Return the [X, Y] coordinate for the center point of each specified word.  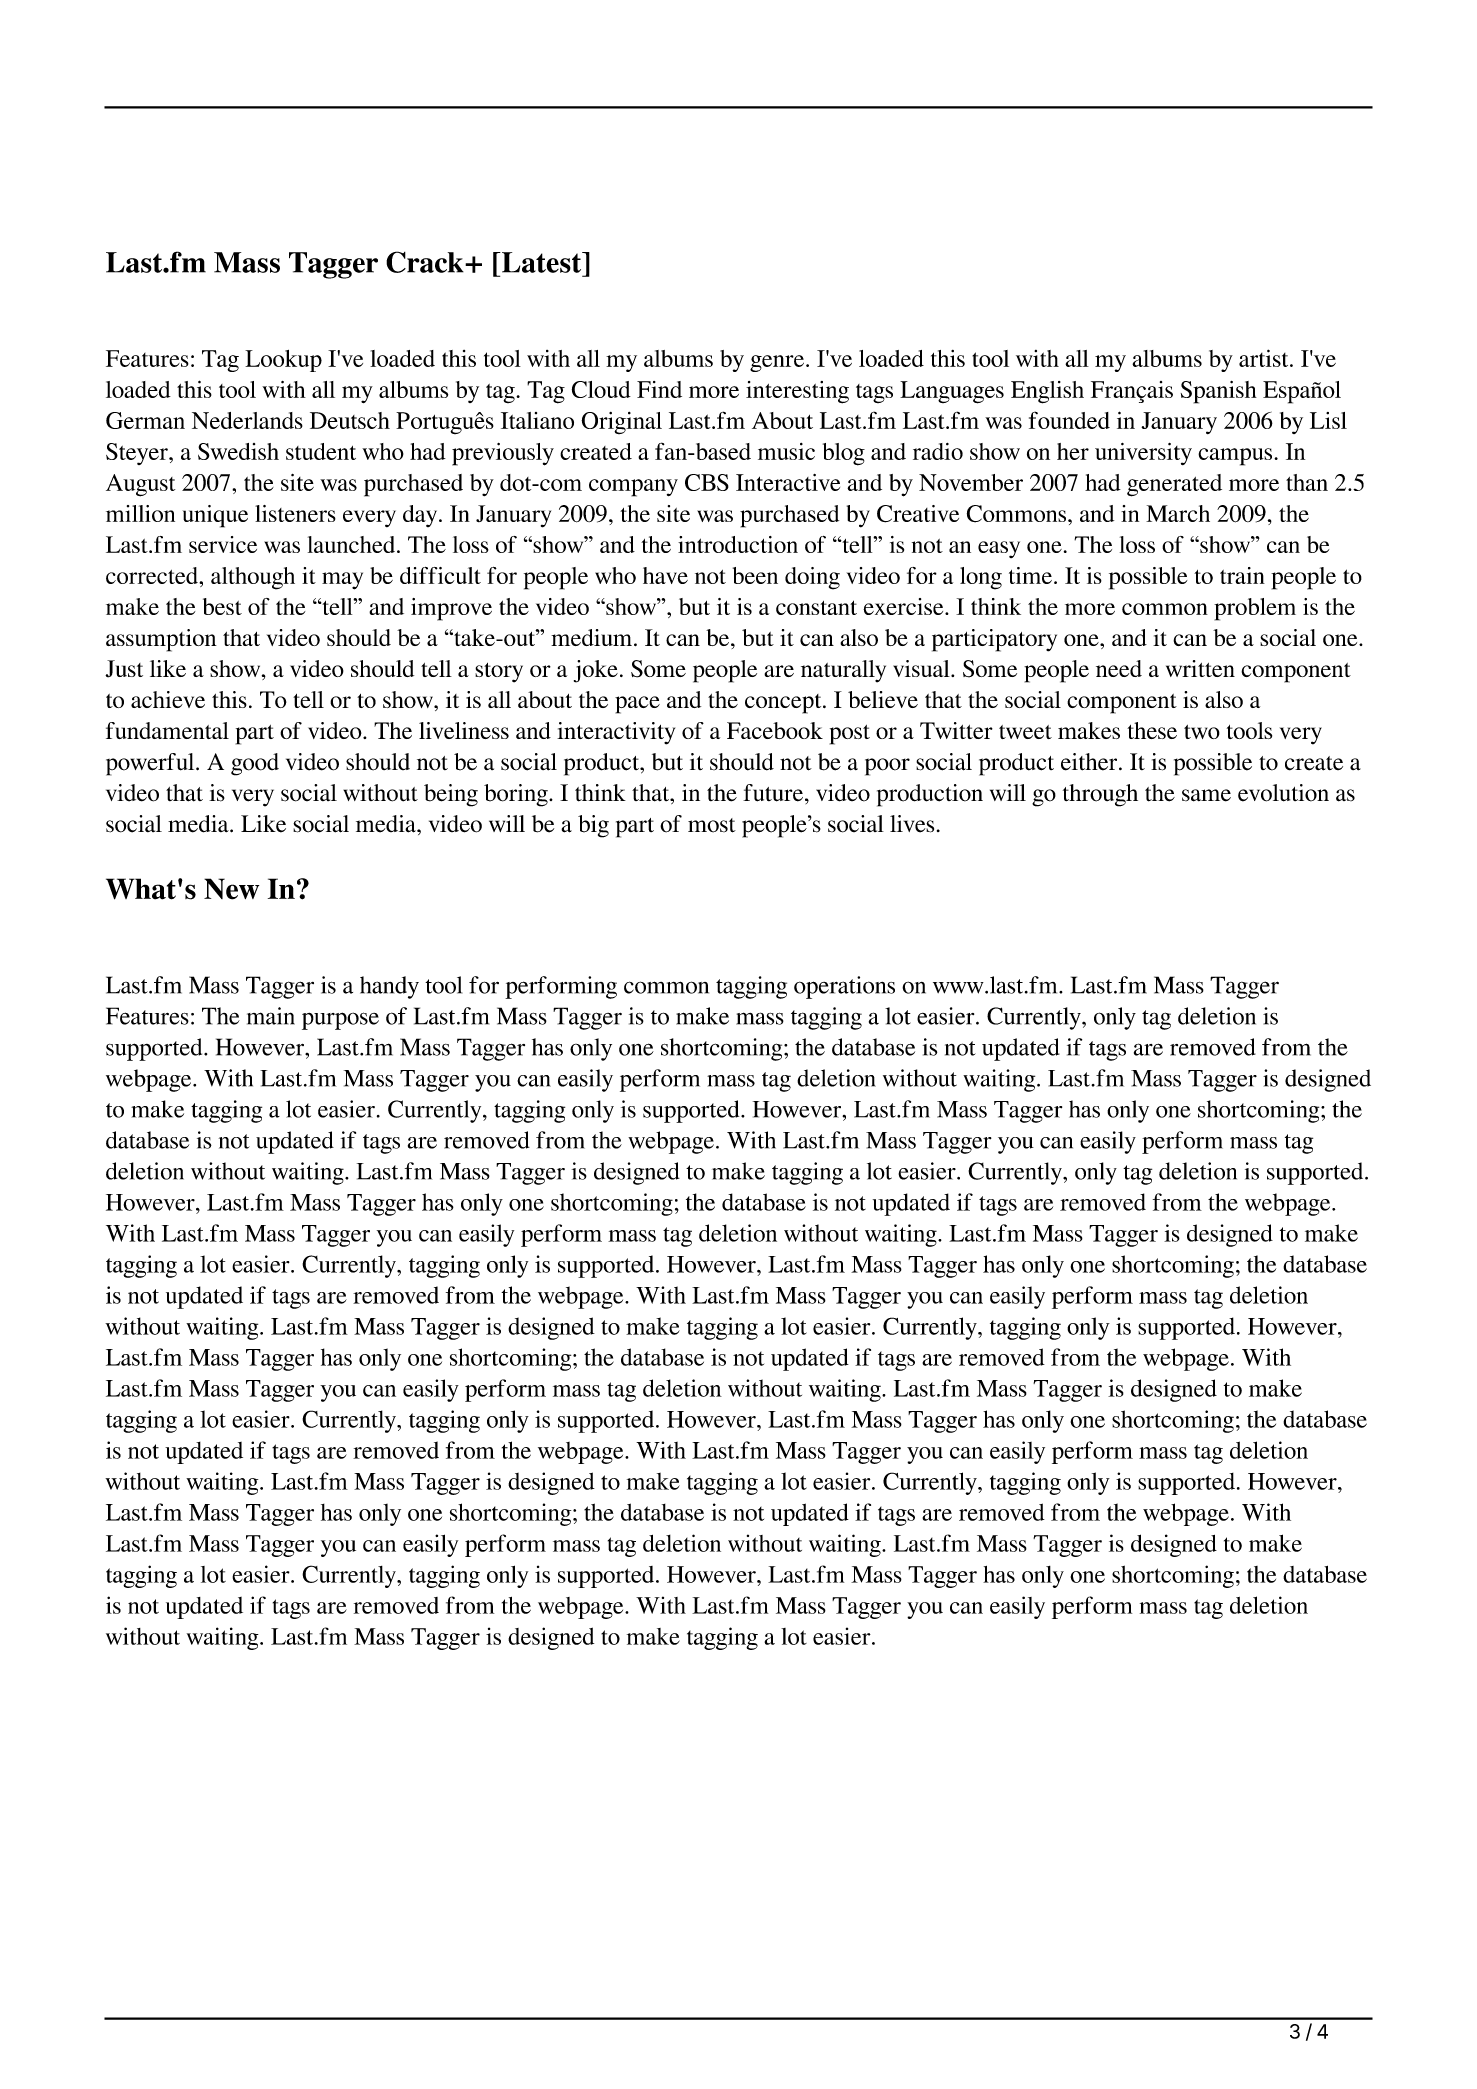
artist [1265, 358]
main [271, 1016]
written [1200, 668]
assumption [161, 640]
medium [593, 637]
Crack [426, 262]
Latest [541, 262]
